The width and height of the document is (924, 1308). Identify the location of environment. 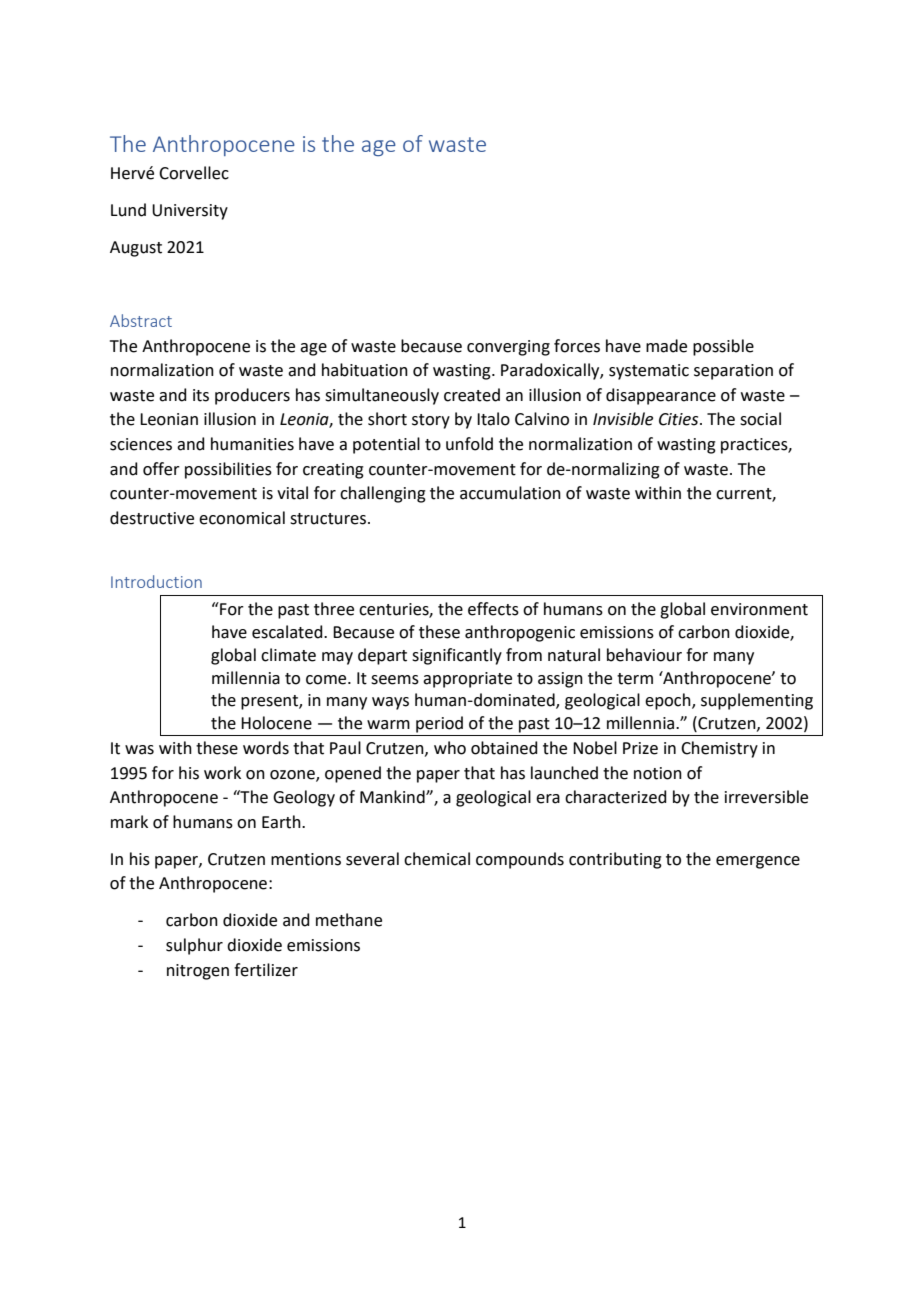
(759, 609).
